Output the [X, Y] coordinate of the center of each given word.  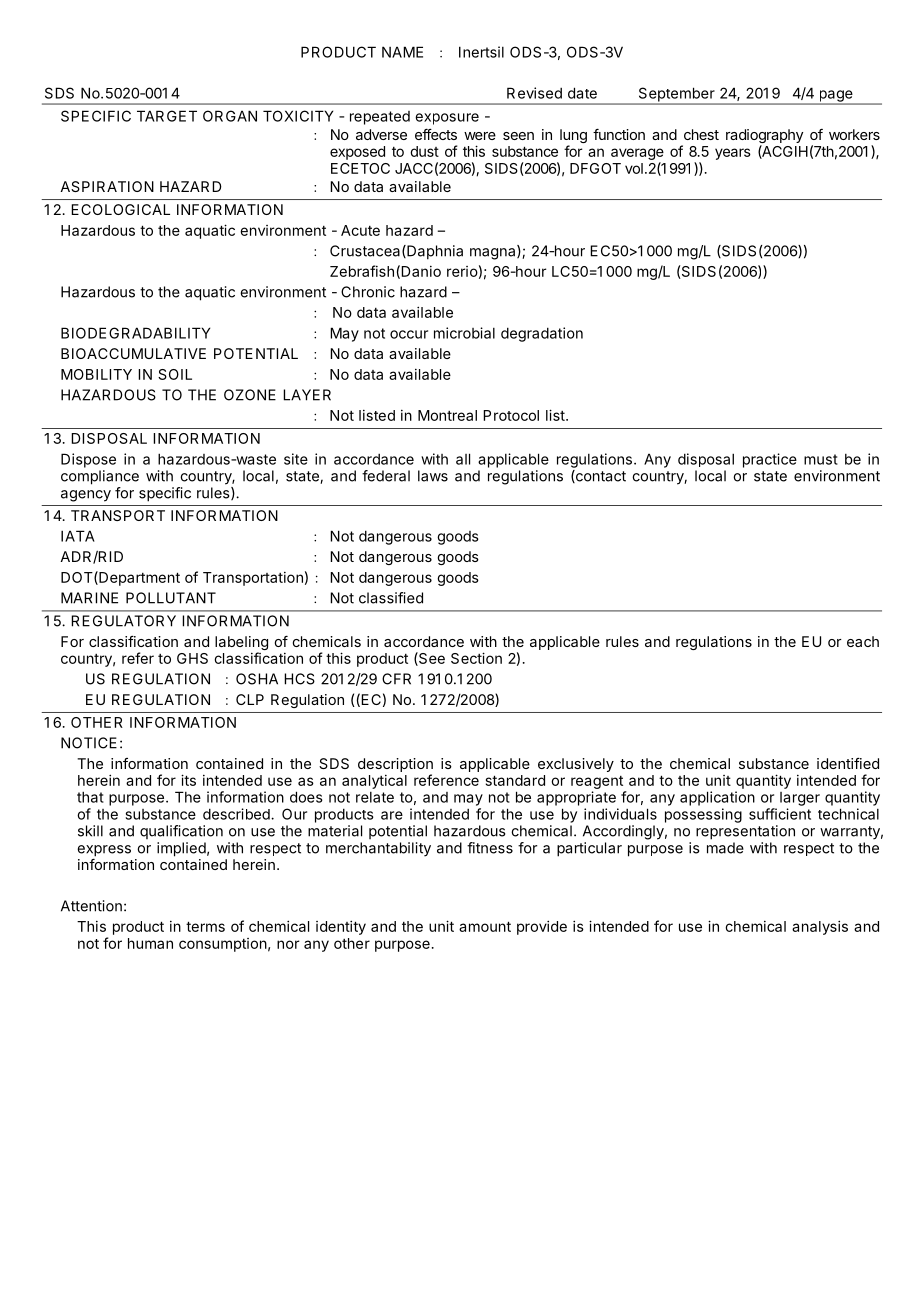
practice [770, 460]
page [836, 97]
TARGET [167, 116]
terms [205, 926]
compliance [100, 477]
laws [433, 476]
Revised [534, 93]
